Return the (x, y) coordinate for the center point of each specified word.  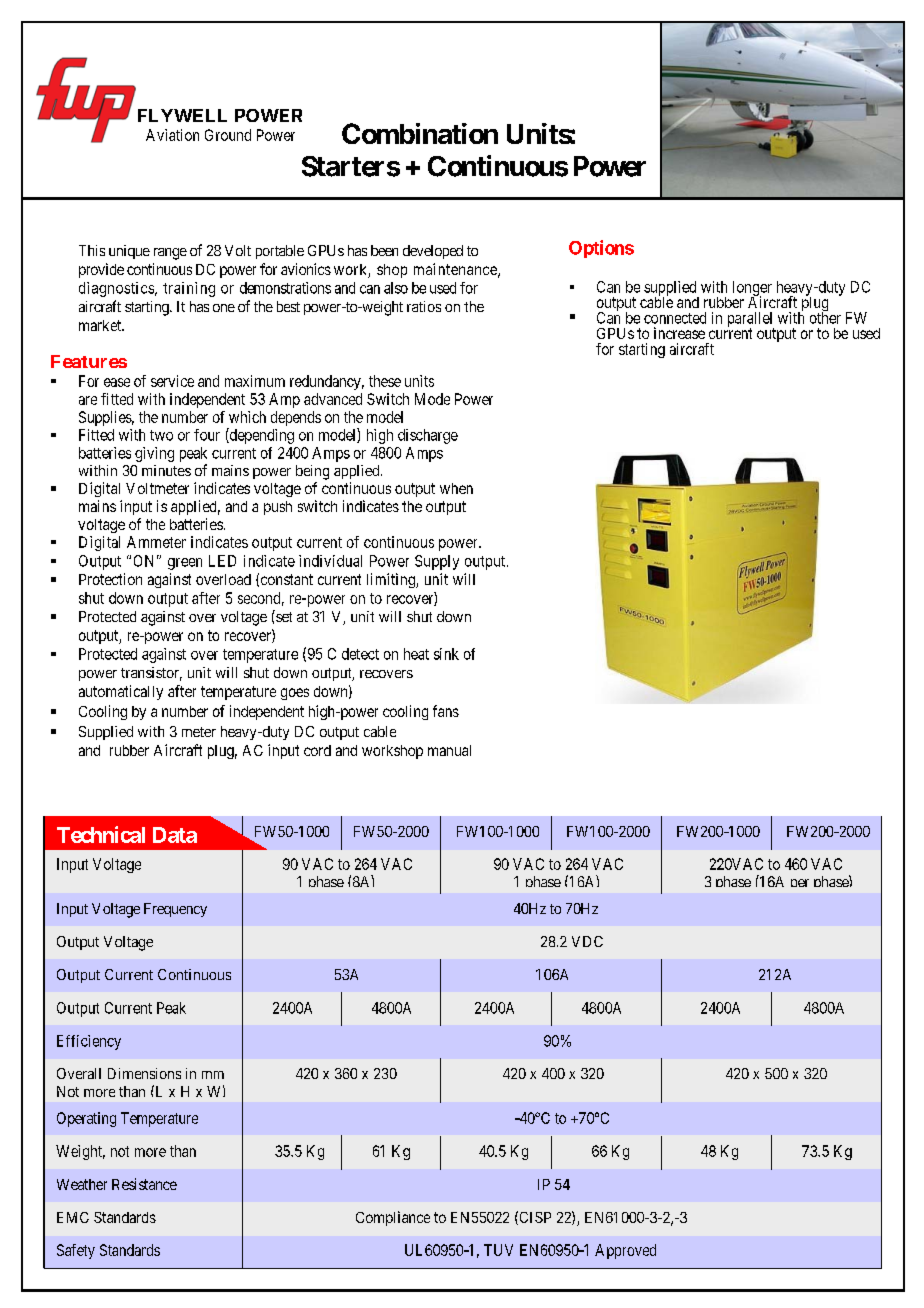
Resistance (144, 1184)
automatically (121, 692)
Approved (625, 1251)
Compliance (393, 1218)
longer (752, 289)
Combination (420, 133)
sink (446, 654)
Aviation (172, 135)
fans (446, 711)
